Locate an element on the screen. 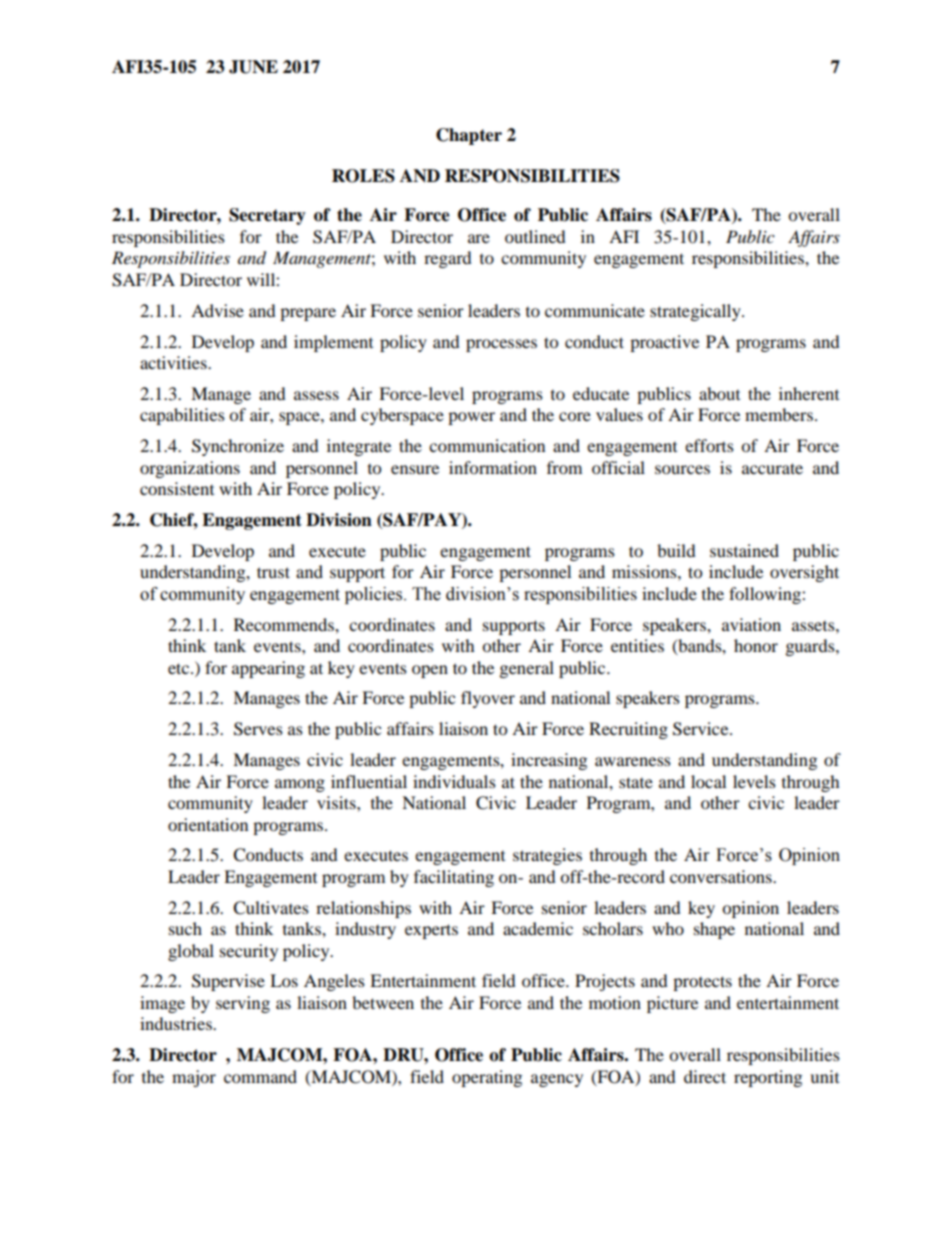 The width and height of the screenshot is (952, 1233). reporting is located at coordinates (768, 1078).
